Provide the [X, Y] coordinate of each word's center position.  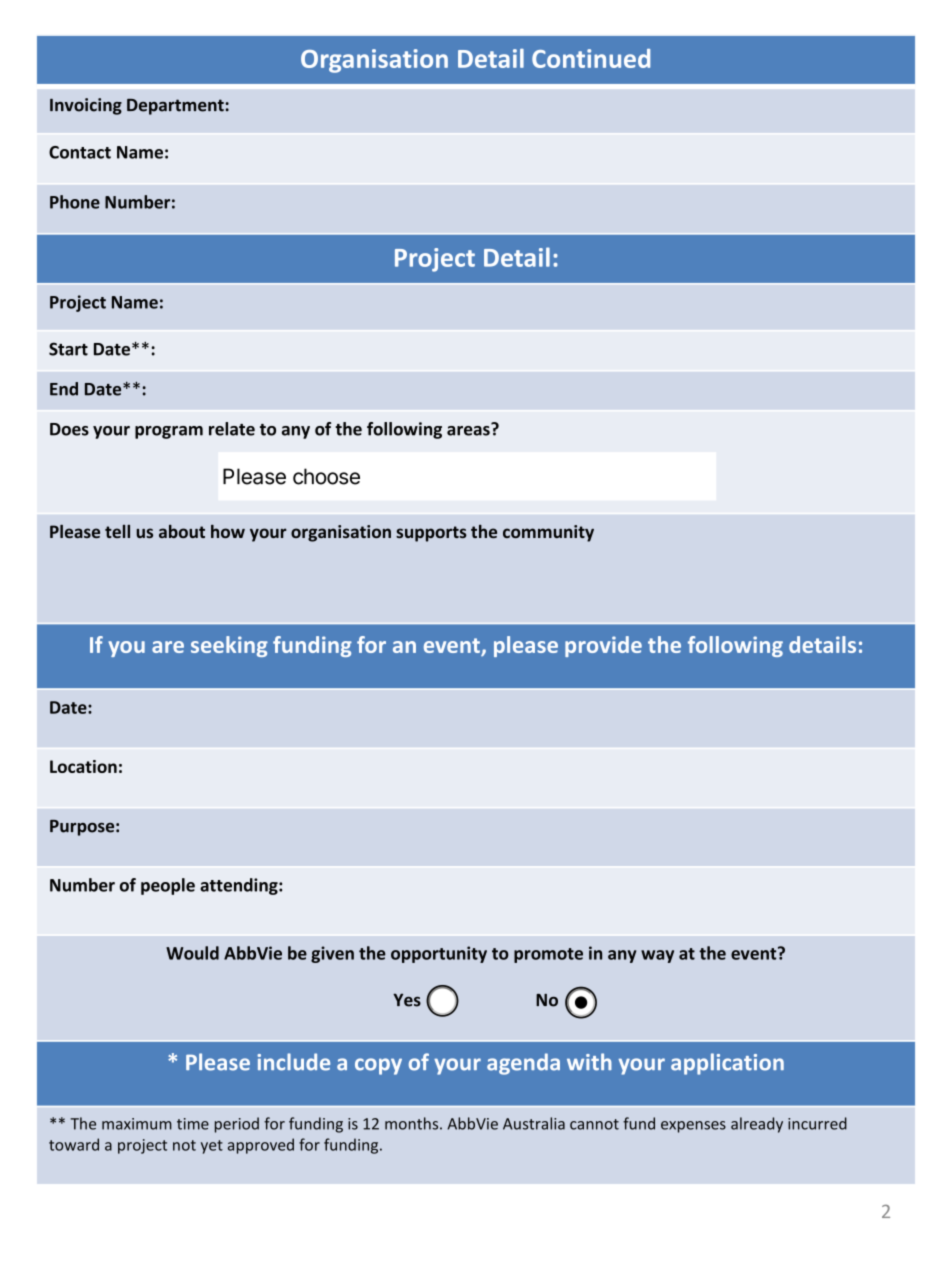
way [657, 956]
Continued [591, 58]
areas [469, 429]
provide [603, 646]
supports [431, 534]
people [168, 886]
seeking [229, 646]
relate [232, 429]
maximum [137, 1124]
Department [175, 107]
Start [68, 349]
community [548, 533]
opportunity [439, 954]
